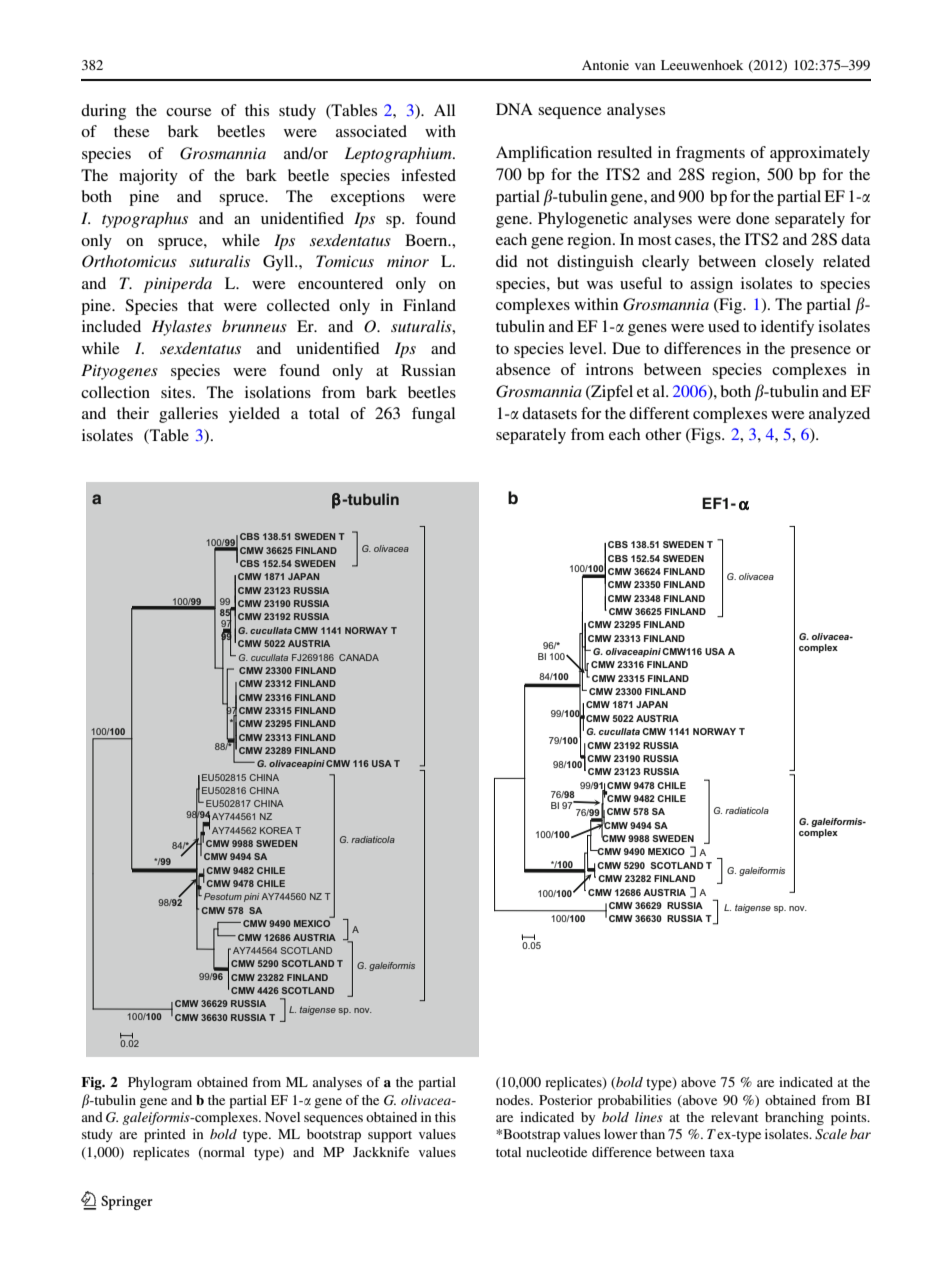  I want to click on Leeuwenhoek, so click(702, 65).
